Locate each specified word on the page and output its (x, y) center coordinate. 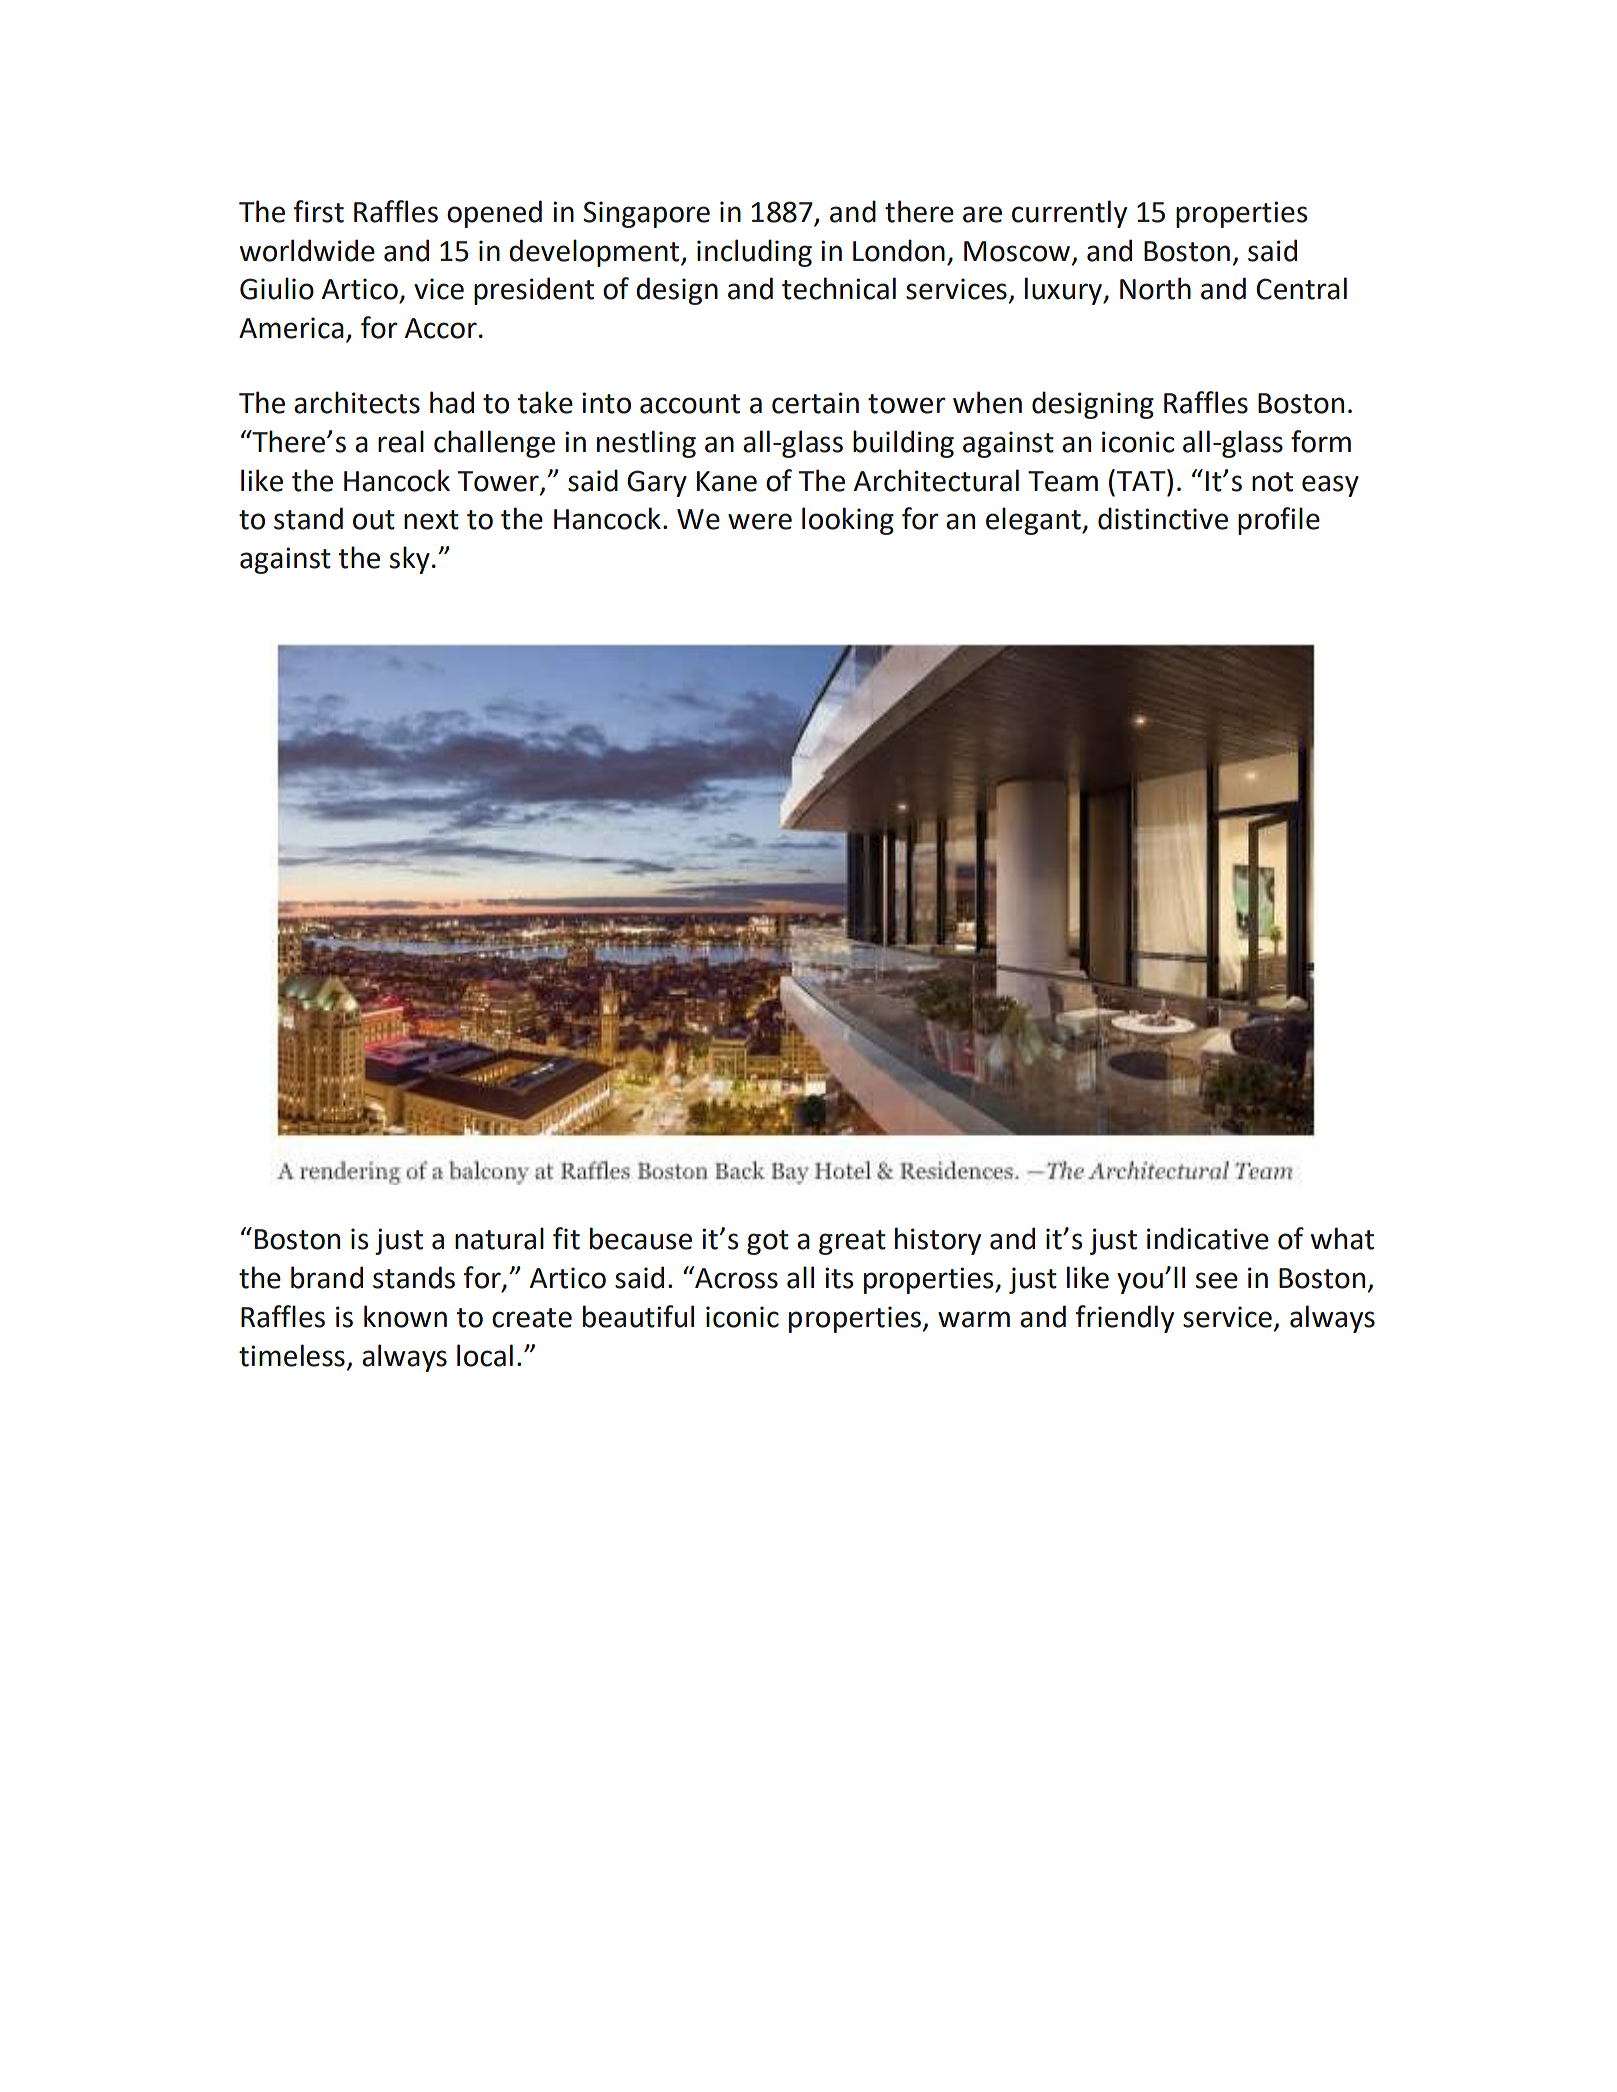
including (754, 253)
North (1155, 288)
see (1217, 1280)
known (405, 1316)
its (839, 1278)
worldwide (307, 250)
